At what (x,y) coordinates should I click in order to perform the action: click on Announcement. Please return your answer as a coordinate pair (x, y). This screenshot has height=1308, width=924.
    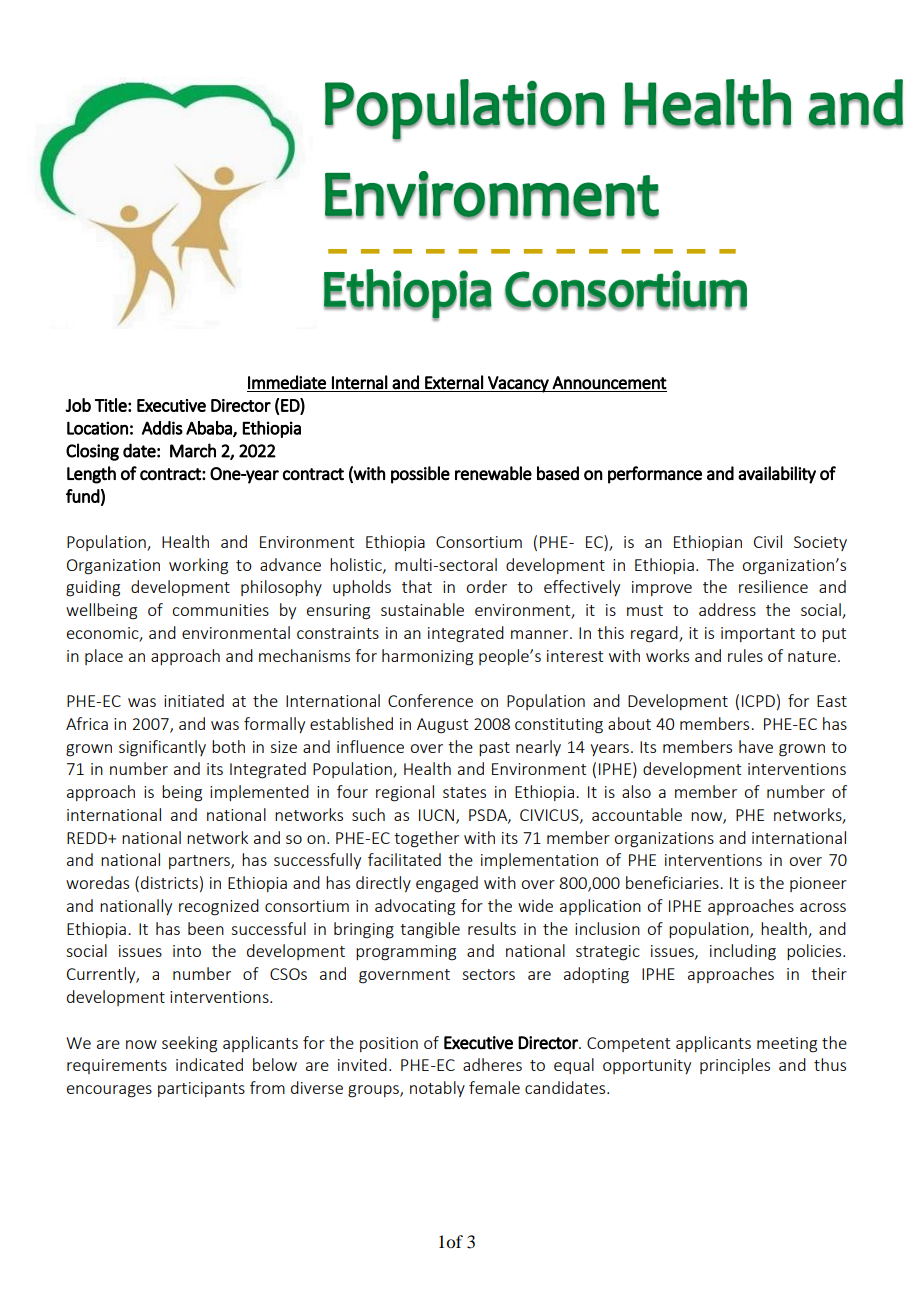
    Looking at the image, I should click on (609, 383).
